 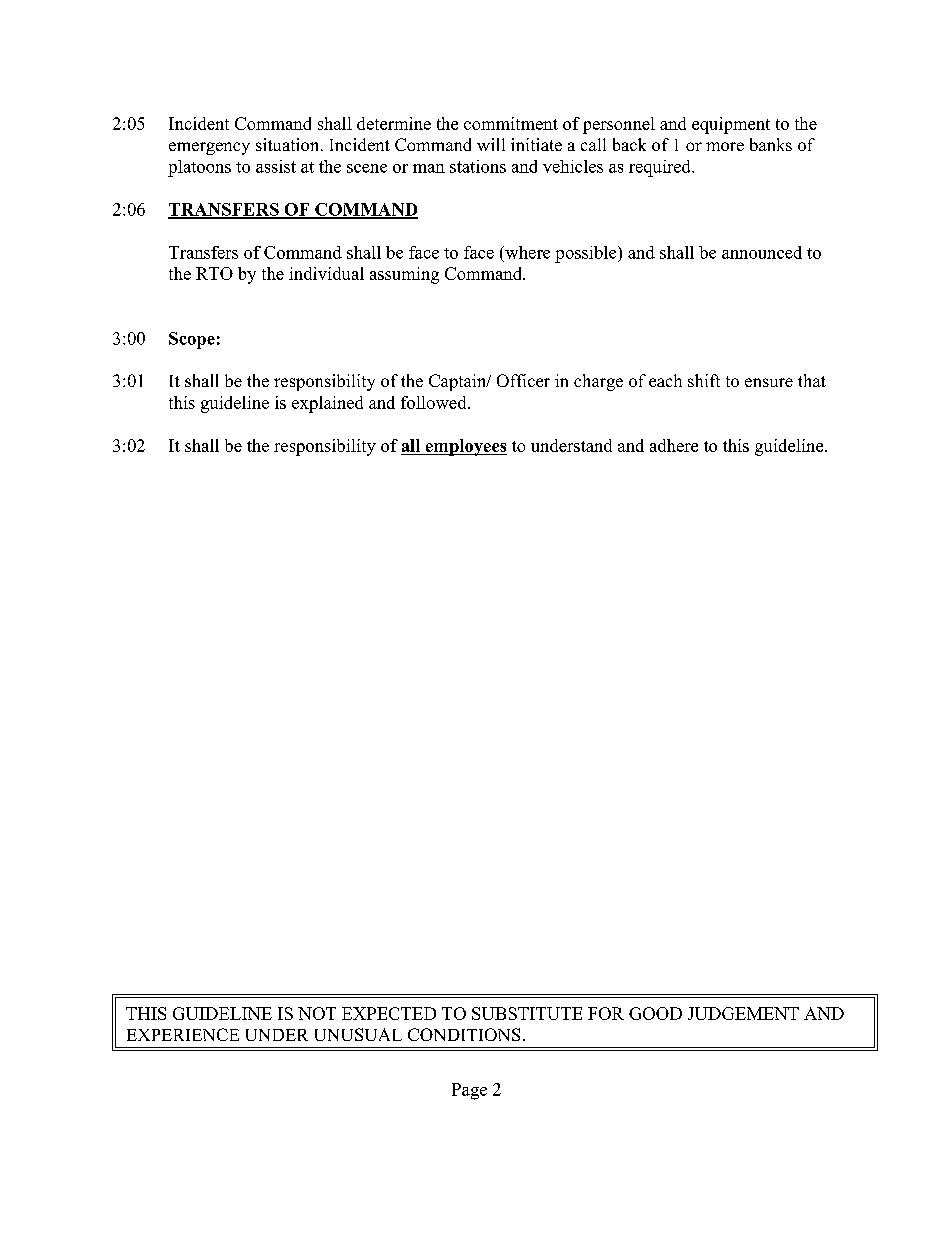 What do you see at coordinates (183, 1034) in the screenshot?
I see `EXPERIENCE` at bounding box center [183, 1034].
